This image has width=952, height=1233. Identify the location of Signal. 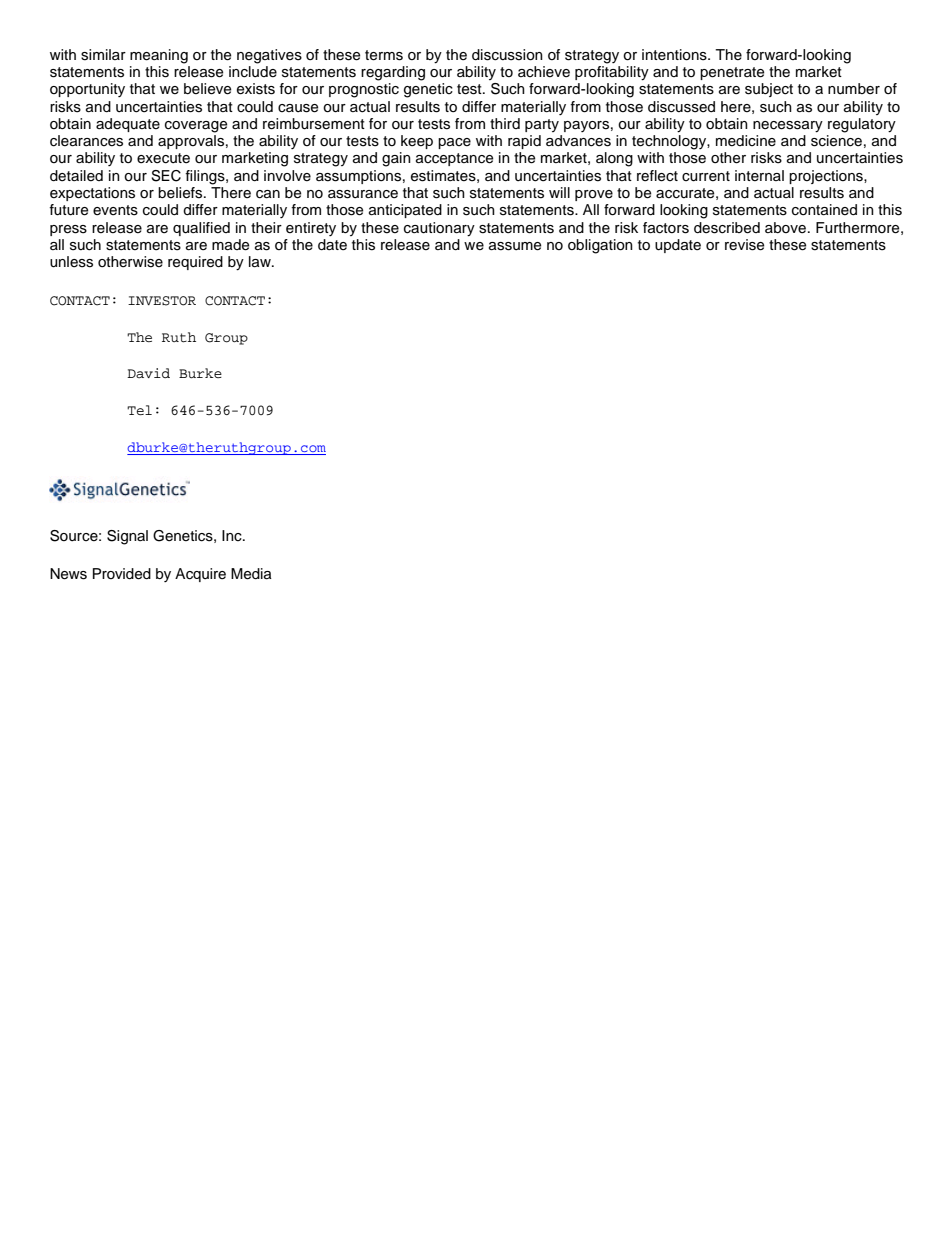
(127, 537).
